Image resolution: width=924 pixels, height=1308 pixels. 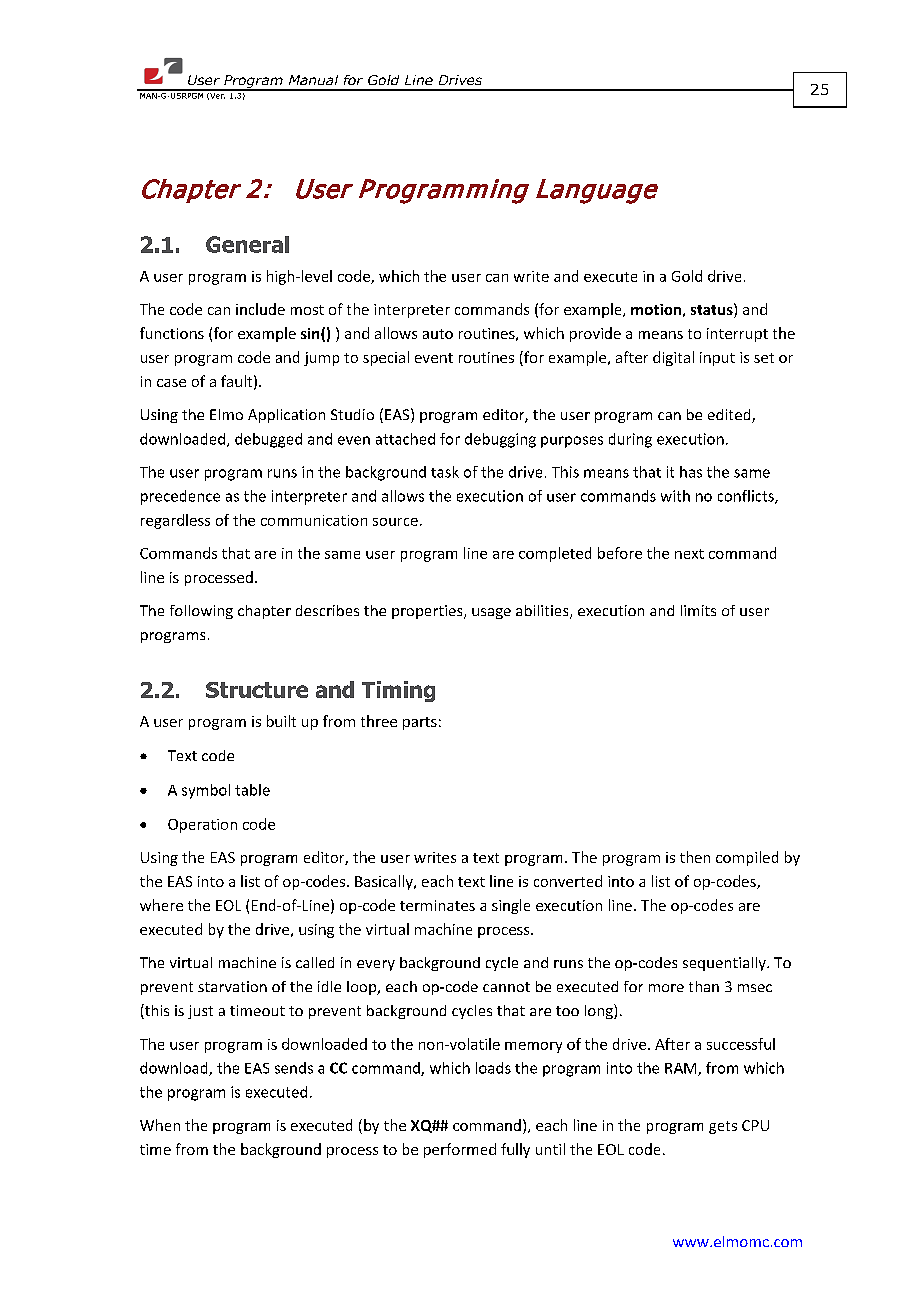 What do you see at coordinates (491, 613) in the screenshot?
I see `usage` at bounding box center [491, 613].
